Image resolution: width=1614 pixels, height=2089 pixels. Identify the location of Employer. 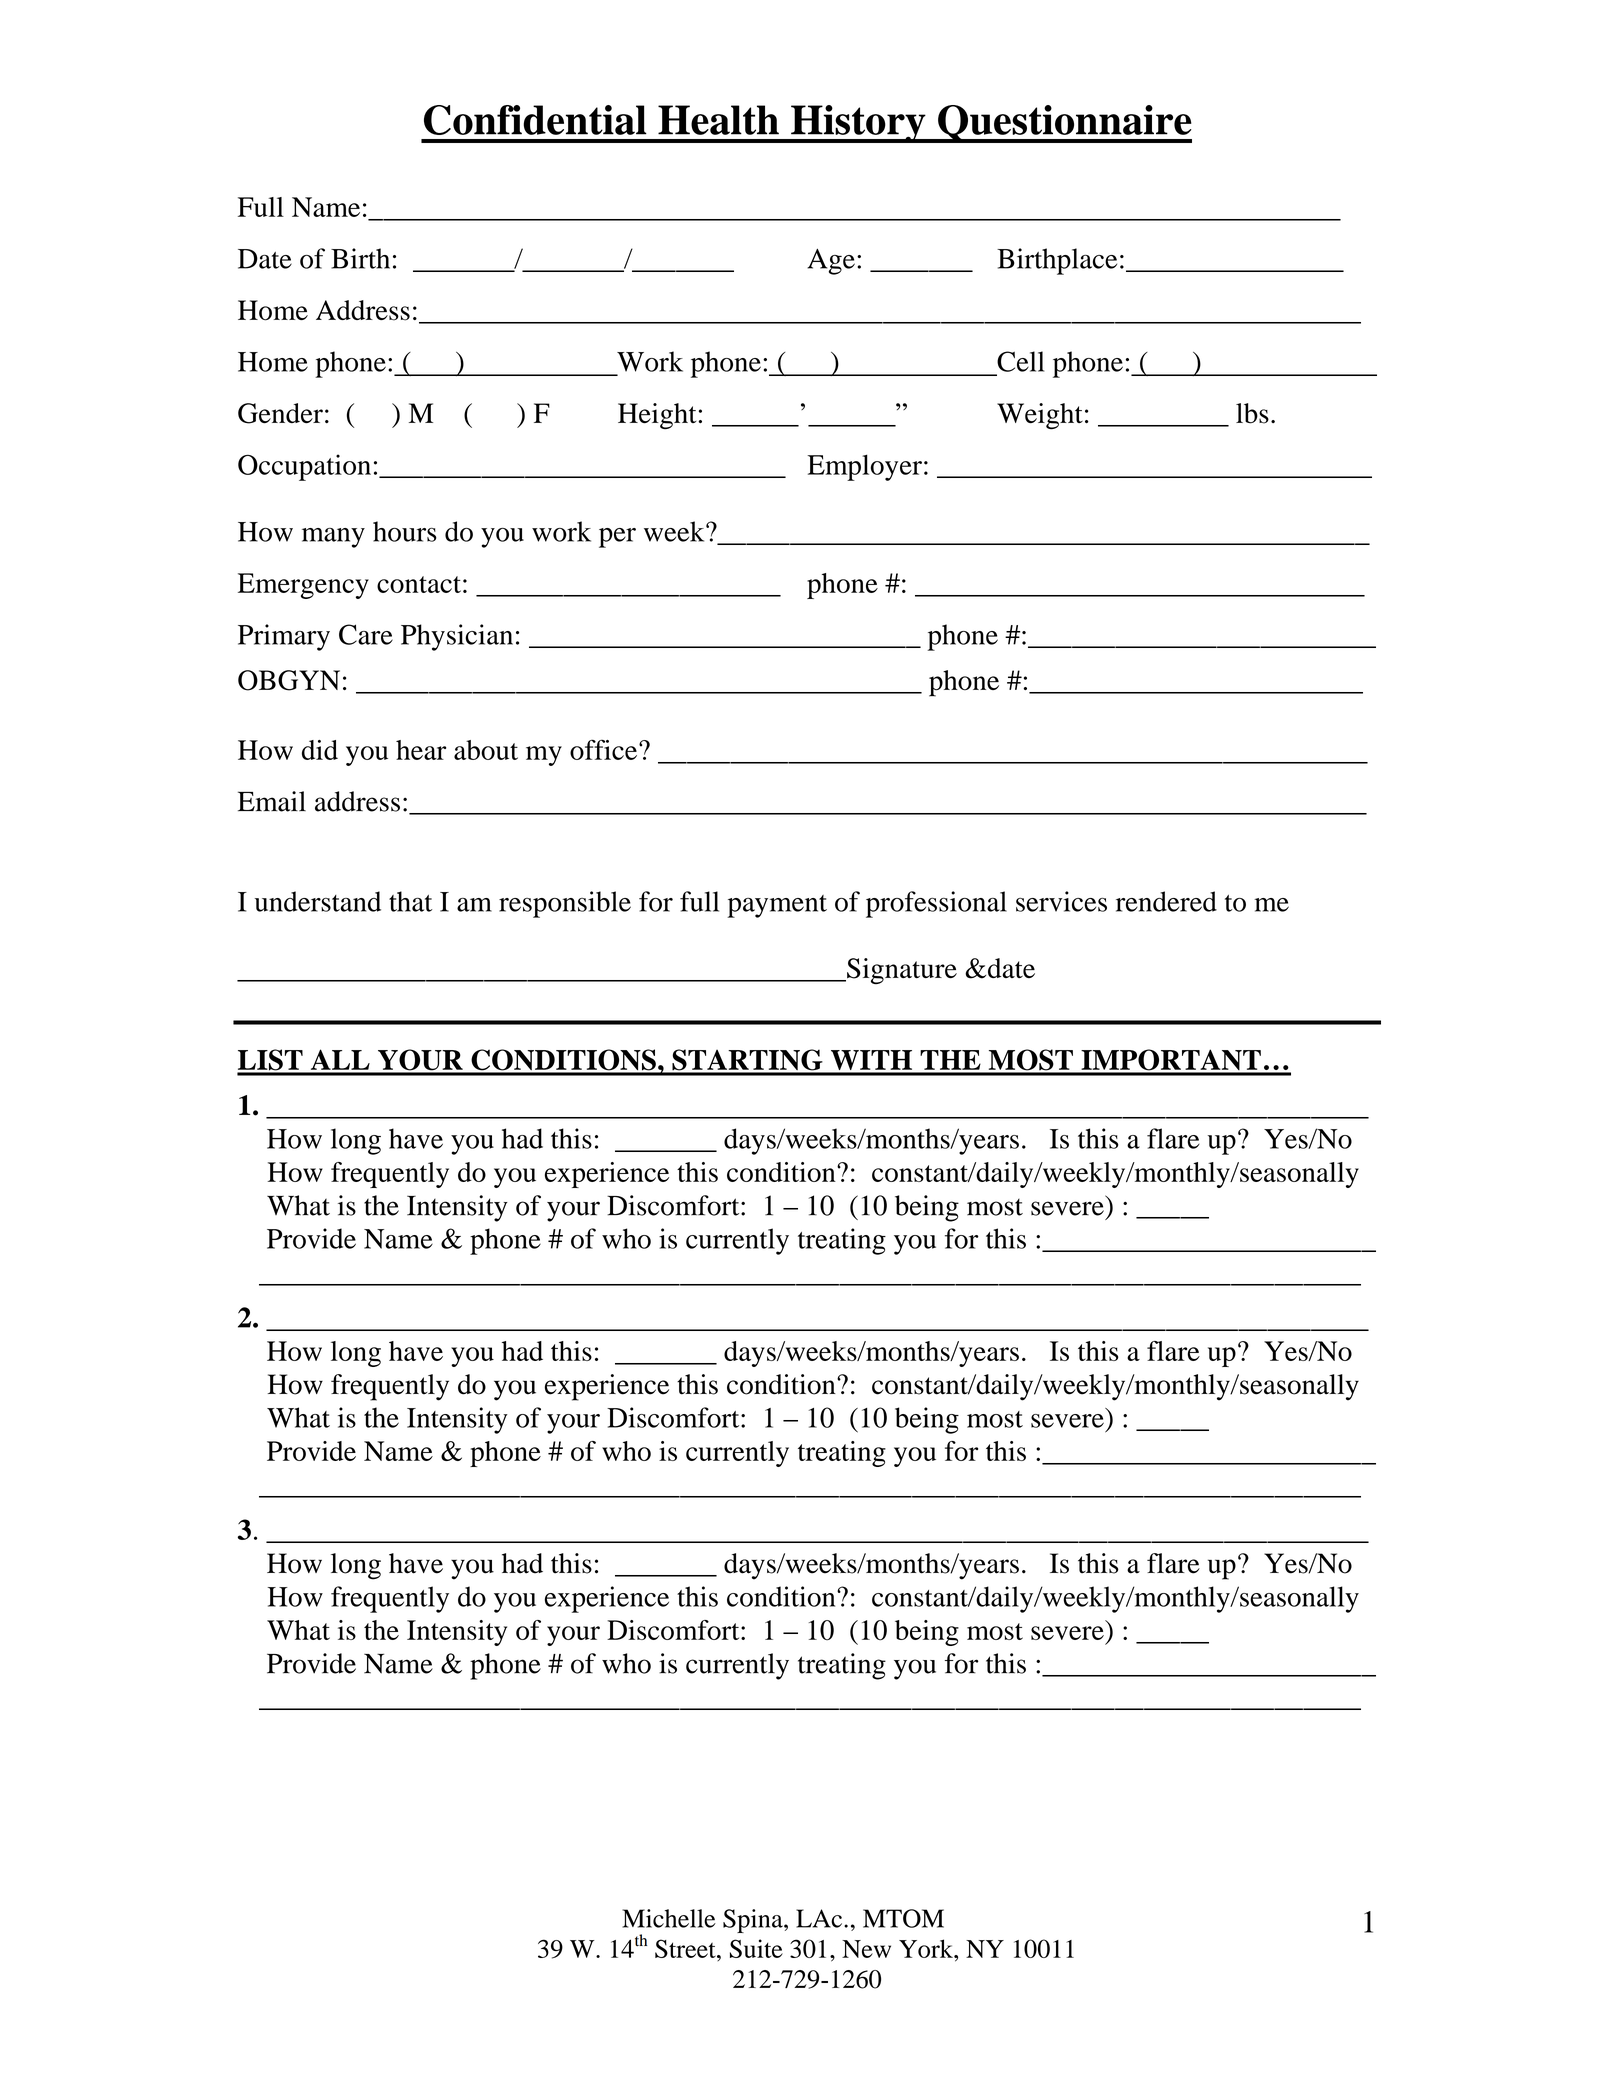
(864, 467).
